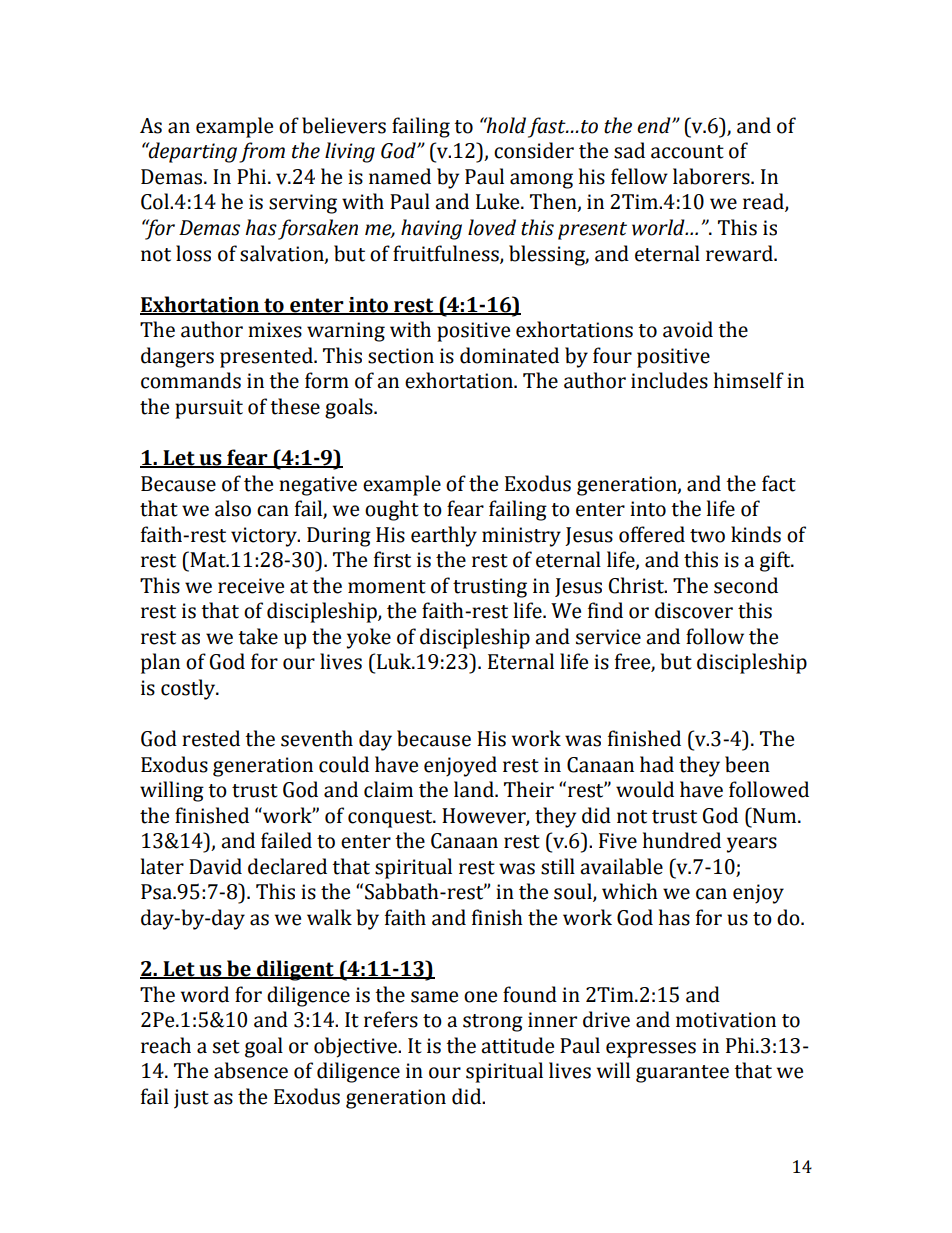 The width and height of the document is (952, 1233). Describe the element at coordinates (233, 508) in the document. I see `also` at that location.
